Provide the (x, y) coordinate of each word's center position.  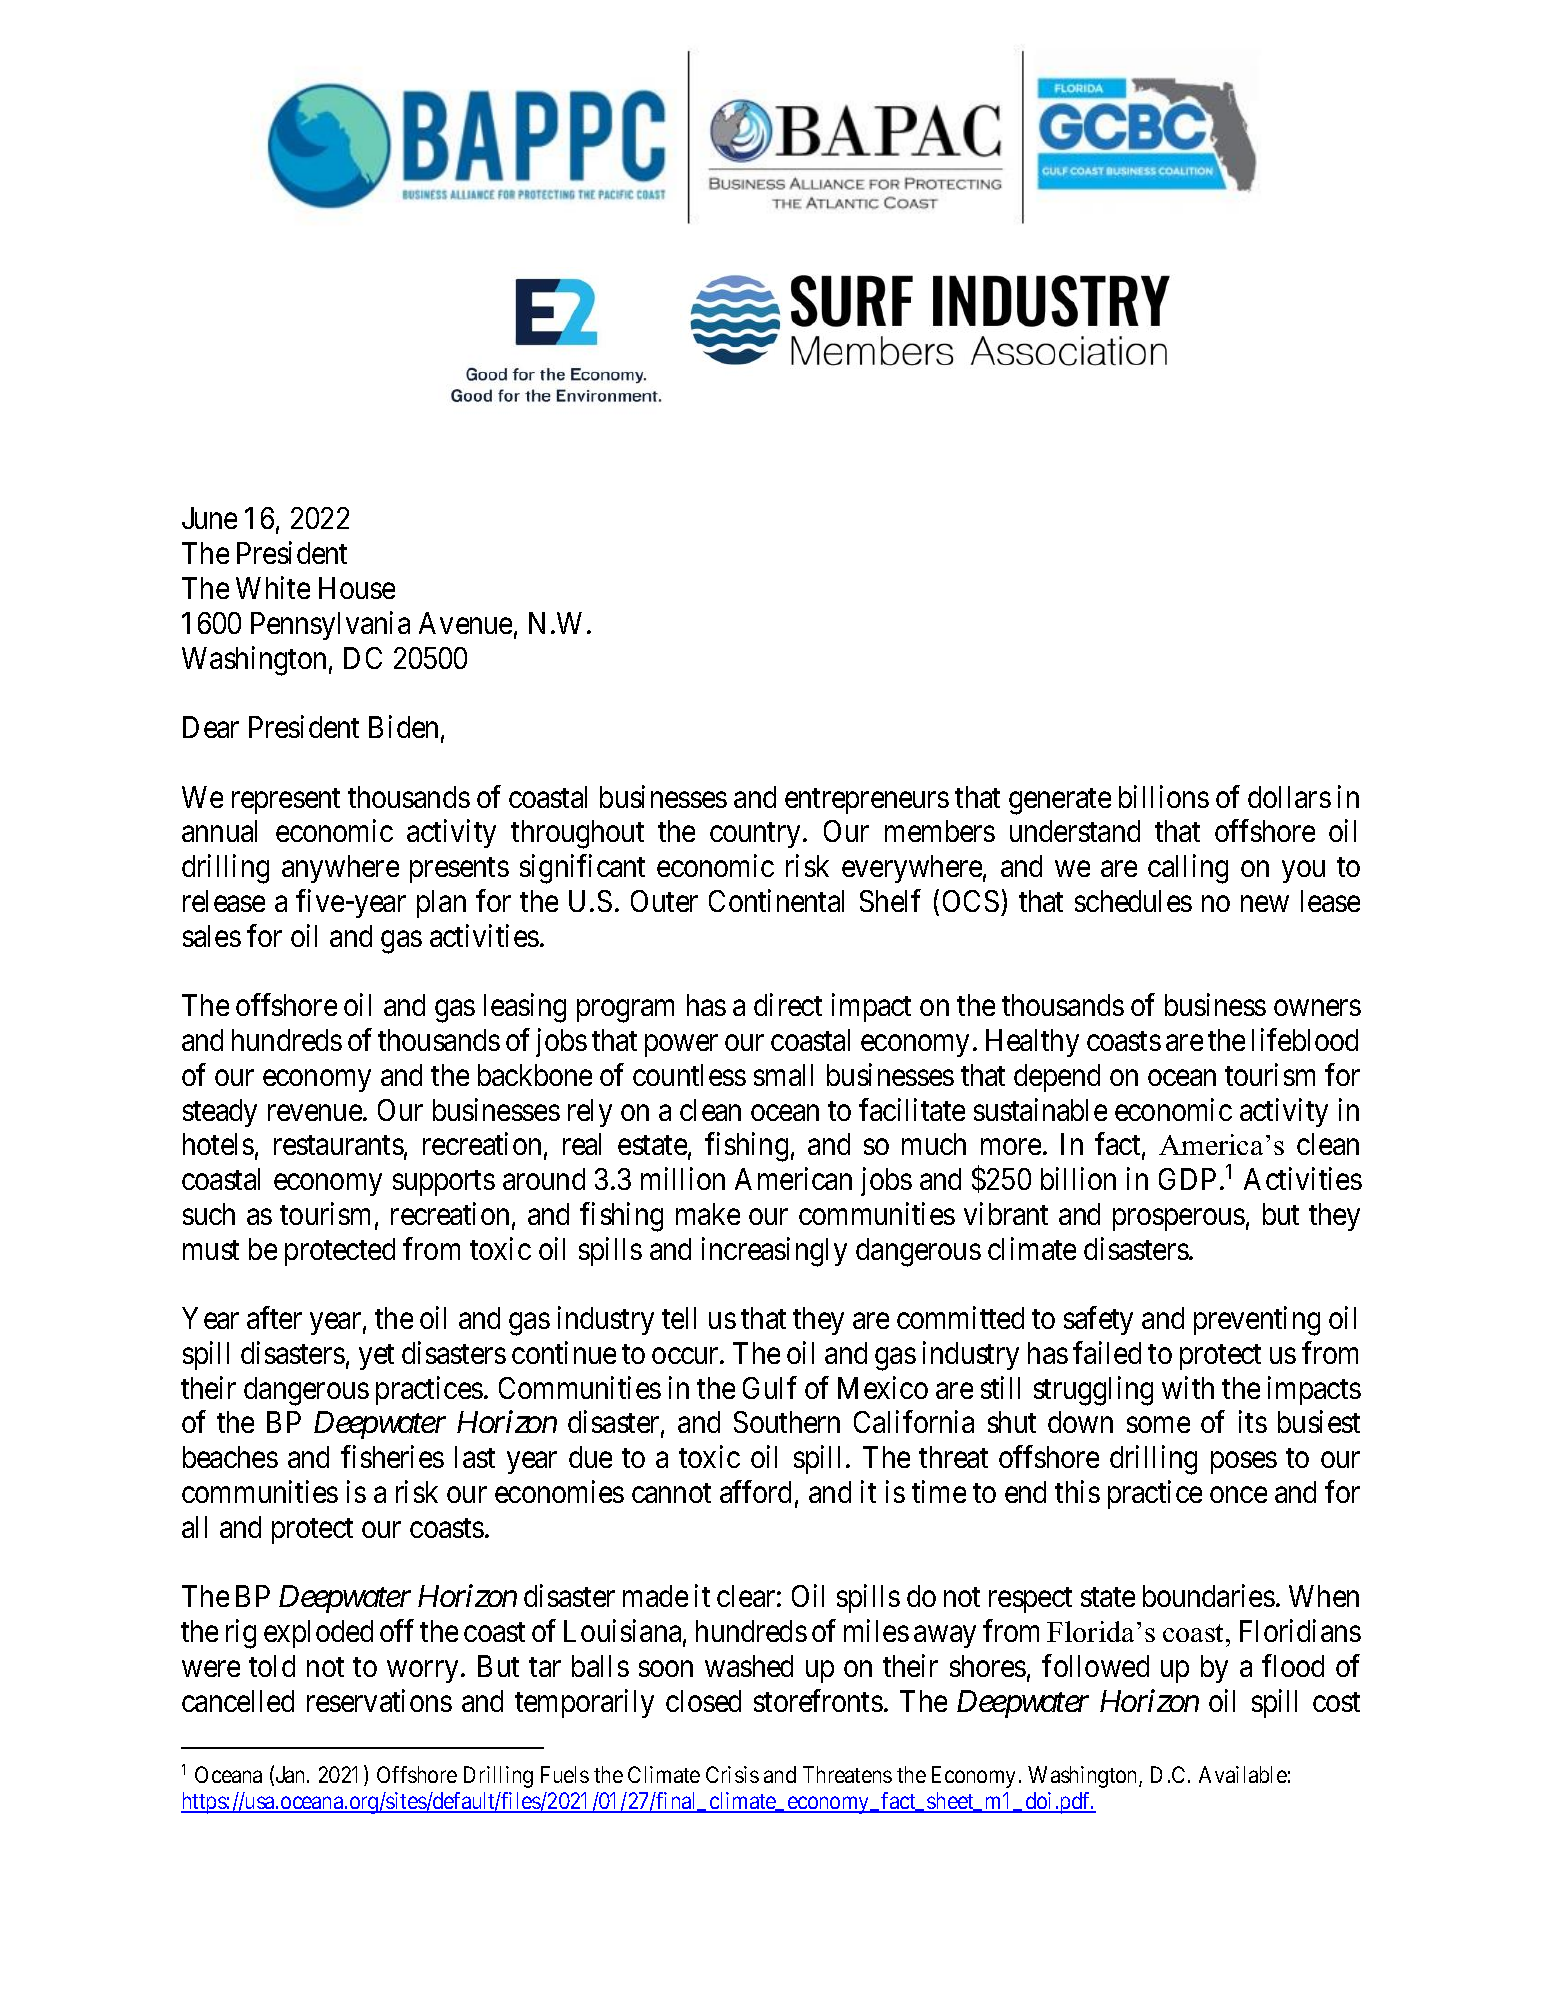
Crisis (732, 1774)
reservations (379, 1700)
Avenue (465, 623)
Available (1243, 1774)
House (357, 588)
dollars (1289, 797)
